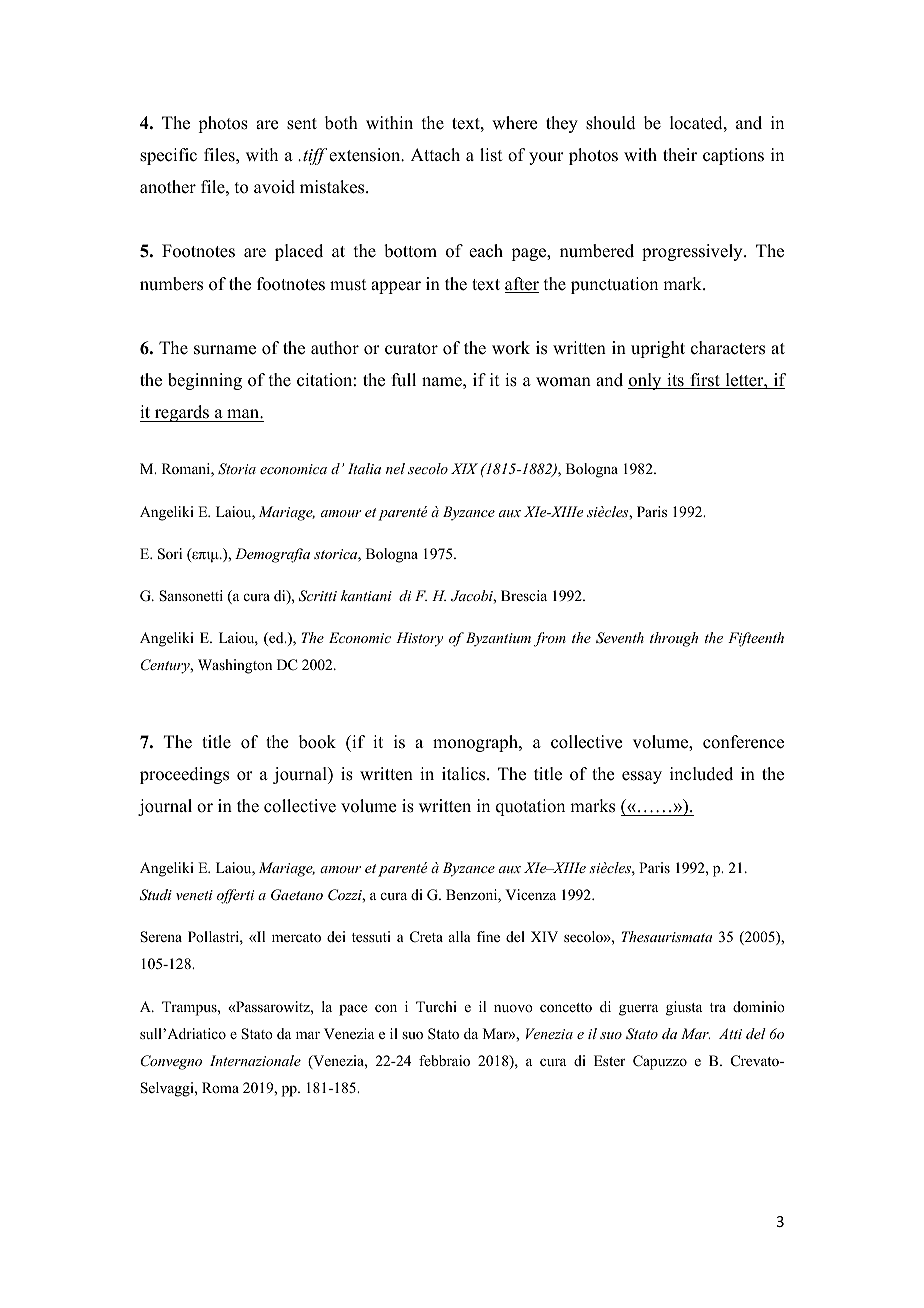 The image size is (924, 1308). I want to click on History, so click(419, 639).
